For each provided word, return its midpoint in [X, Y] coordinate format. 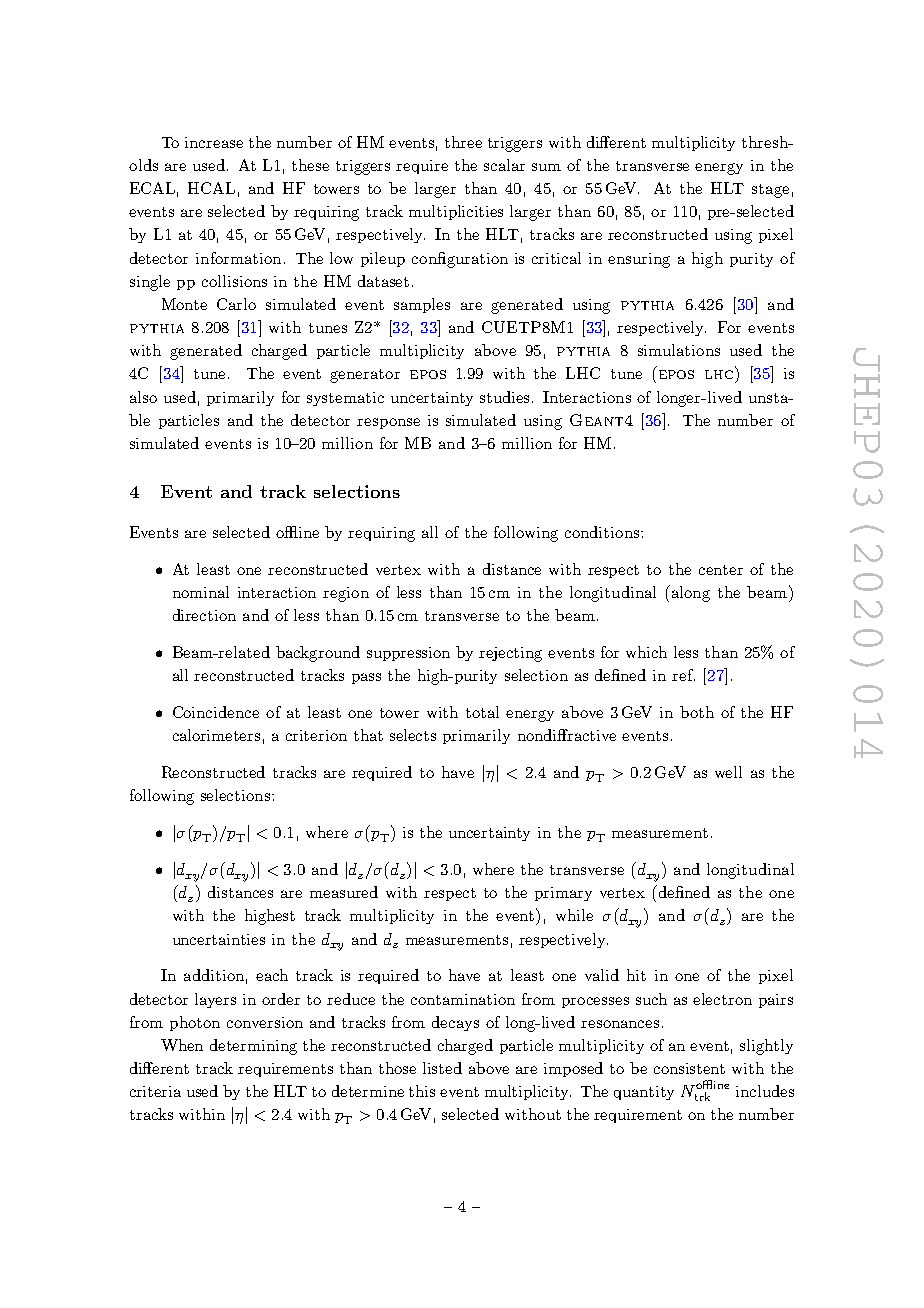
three [463, 142]
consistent [689, 1068]
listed [442, 1068]
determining [253, 1047]
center [721, 570]
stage [770, 191]
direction [204, 615]
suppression [408, 654]
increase [214, 142]
